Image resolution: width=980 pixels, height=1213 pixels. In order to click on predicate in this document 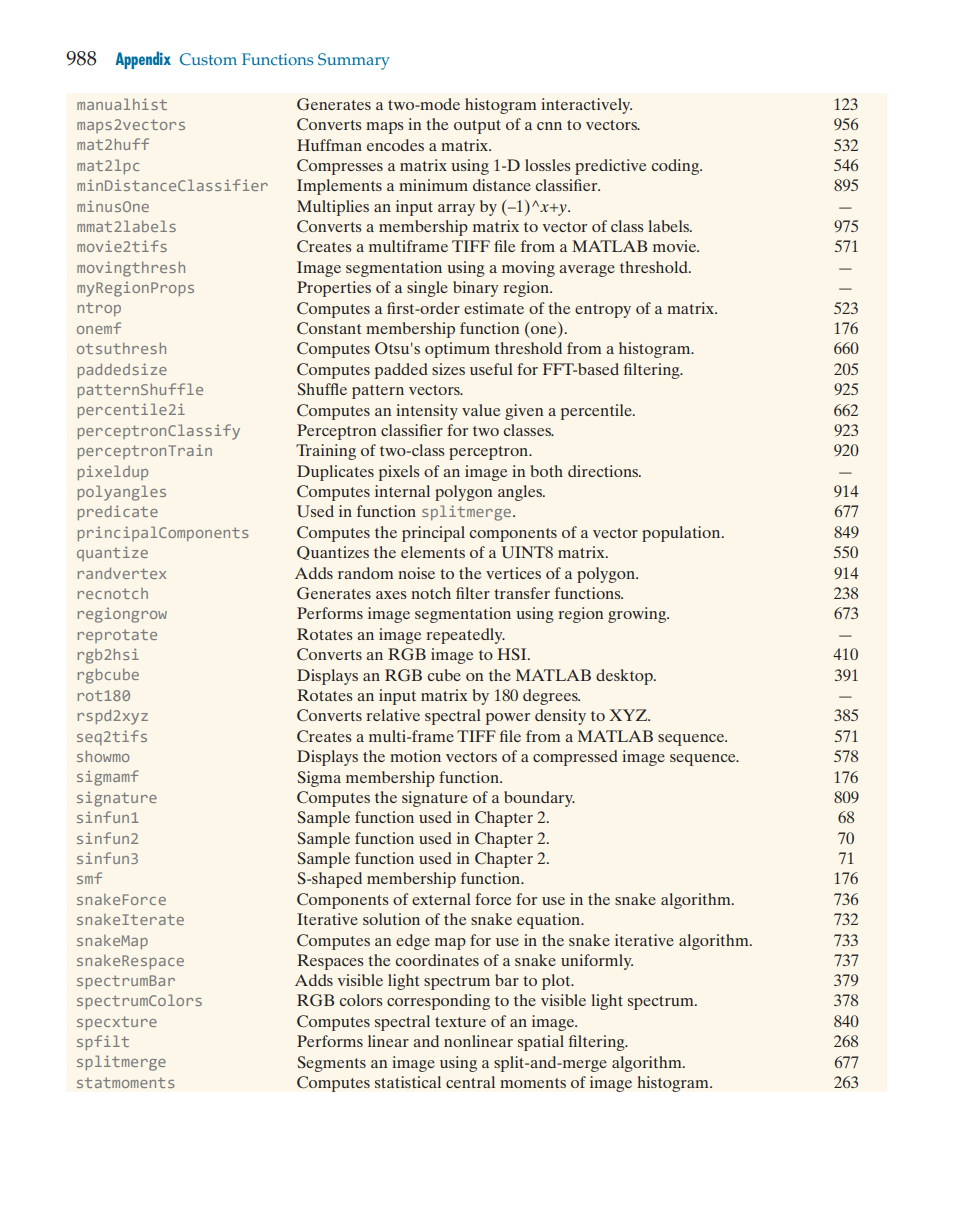, I will do `click(118, 512)`.
